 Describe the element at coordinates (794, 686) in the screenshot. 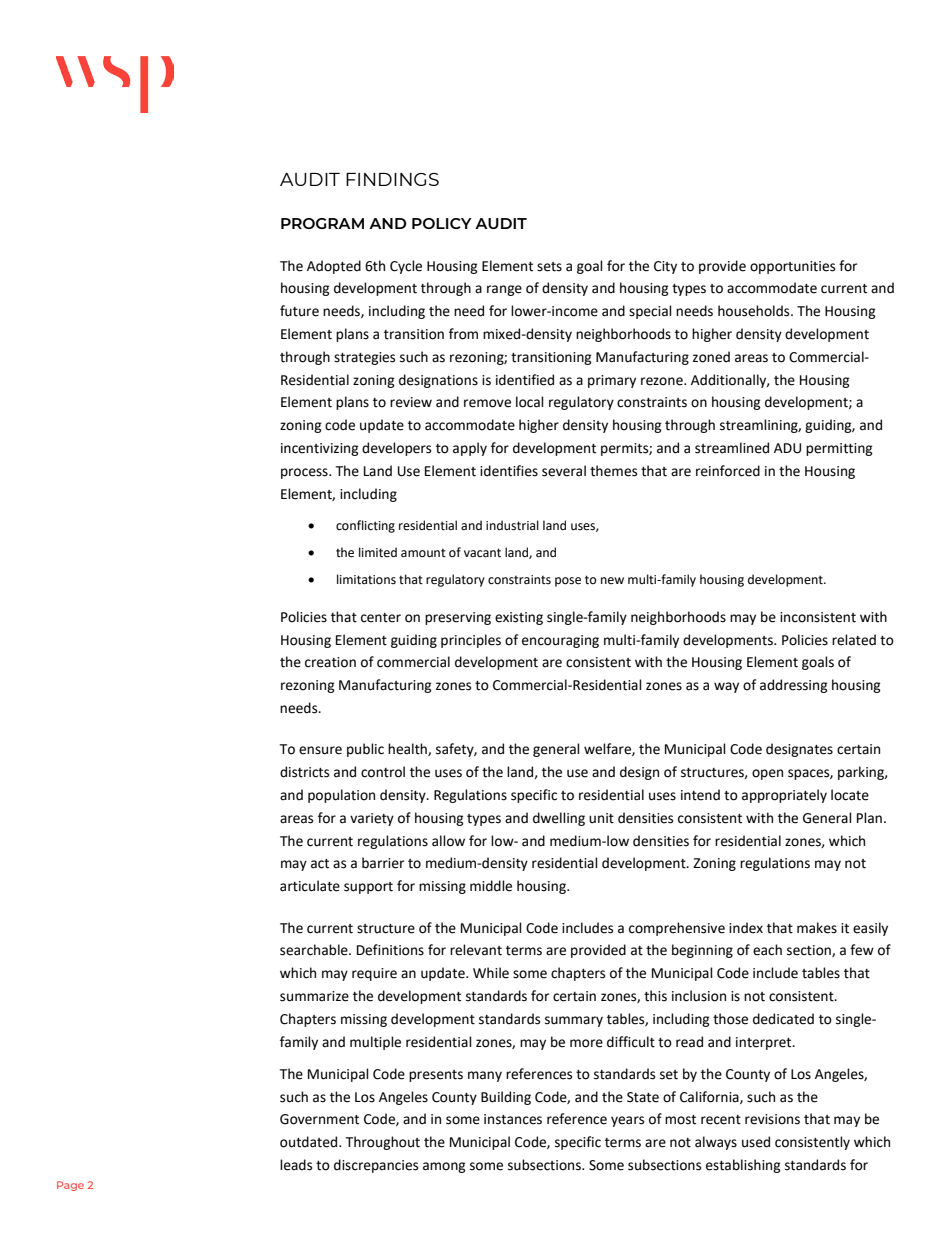

I see `addressing` at that location.
